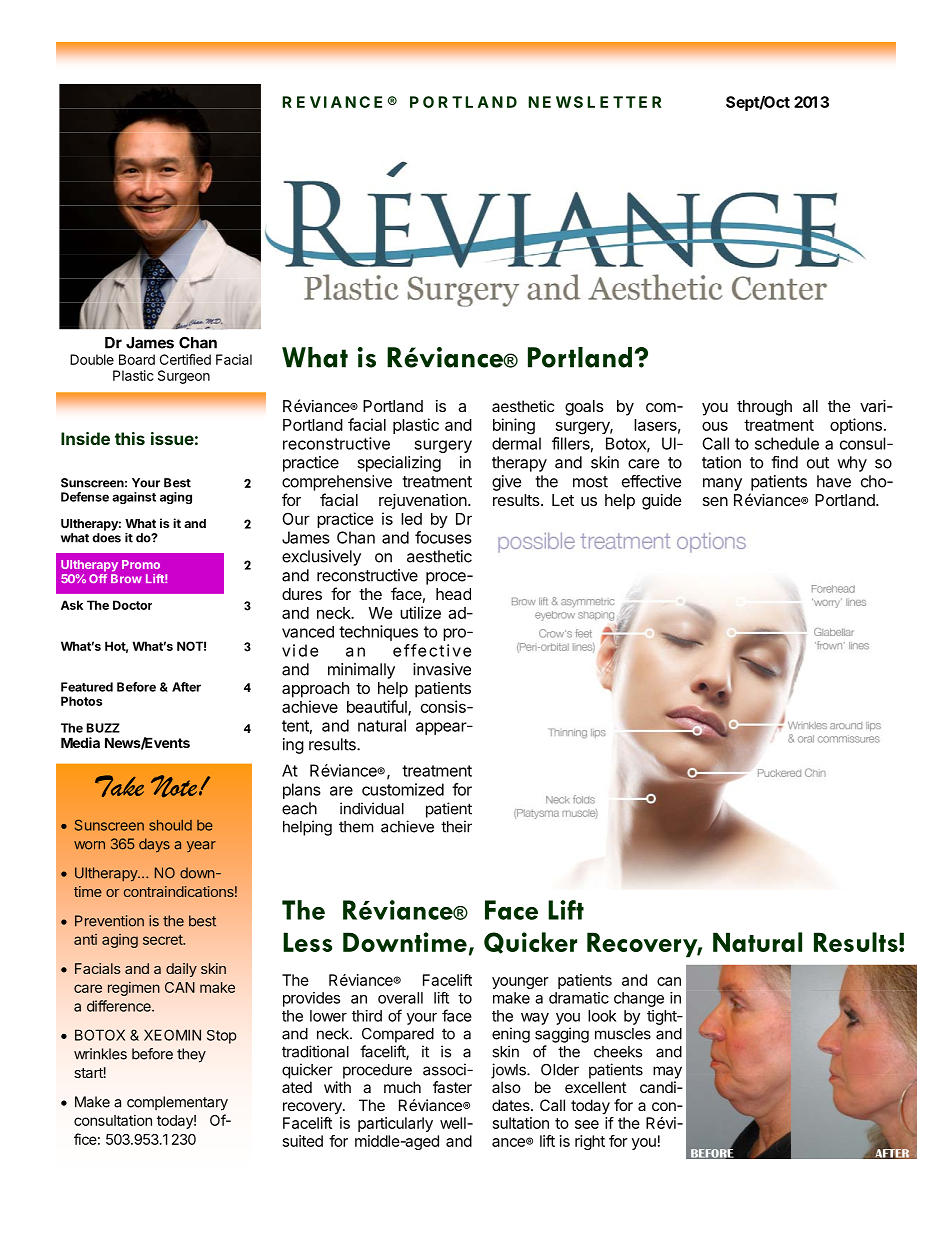 Image resolution: width=952 pixels, height=1233 pixels. I want to click on Promo, so click(141, 564).
